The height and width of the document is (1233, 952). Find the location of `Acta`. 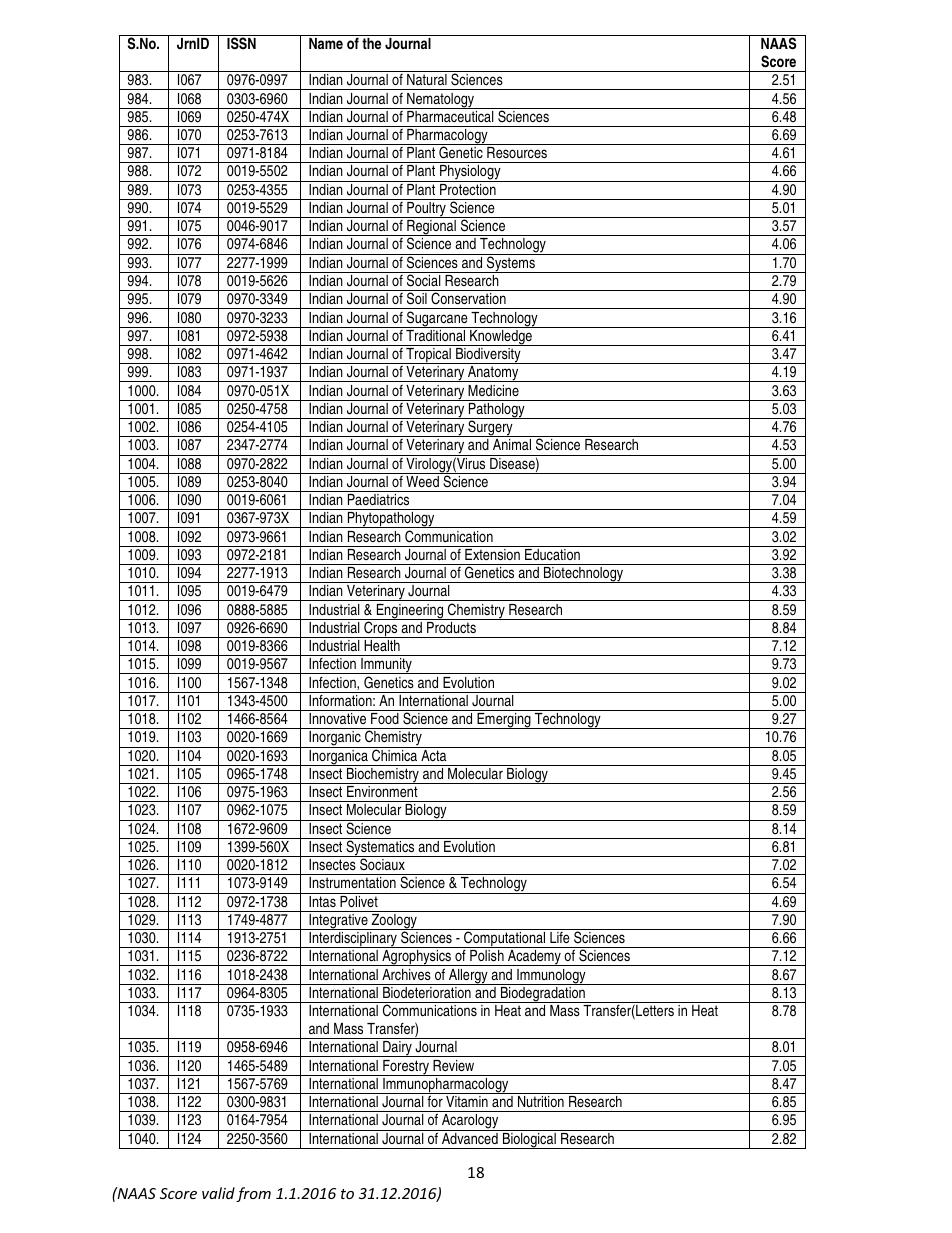

Acta is located at coordinates (434, 754).
